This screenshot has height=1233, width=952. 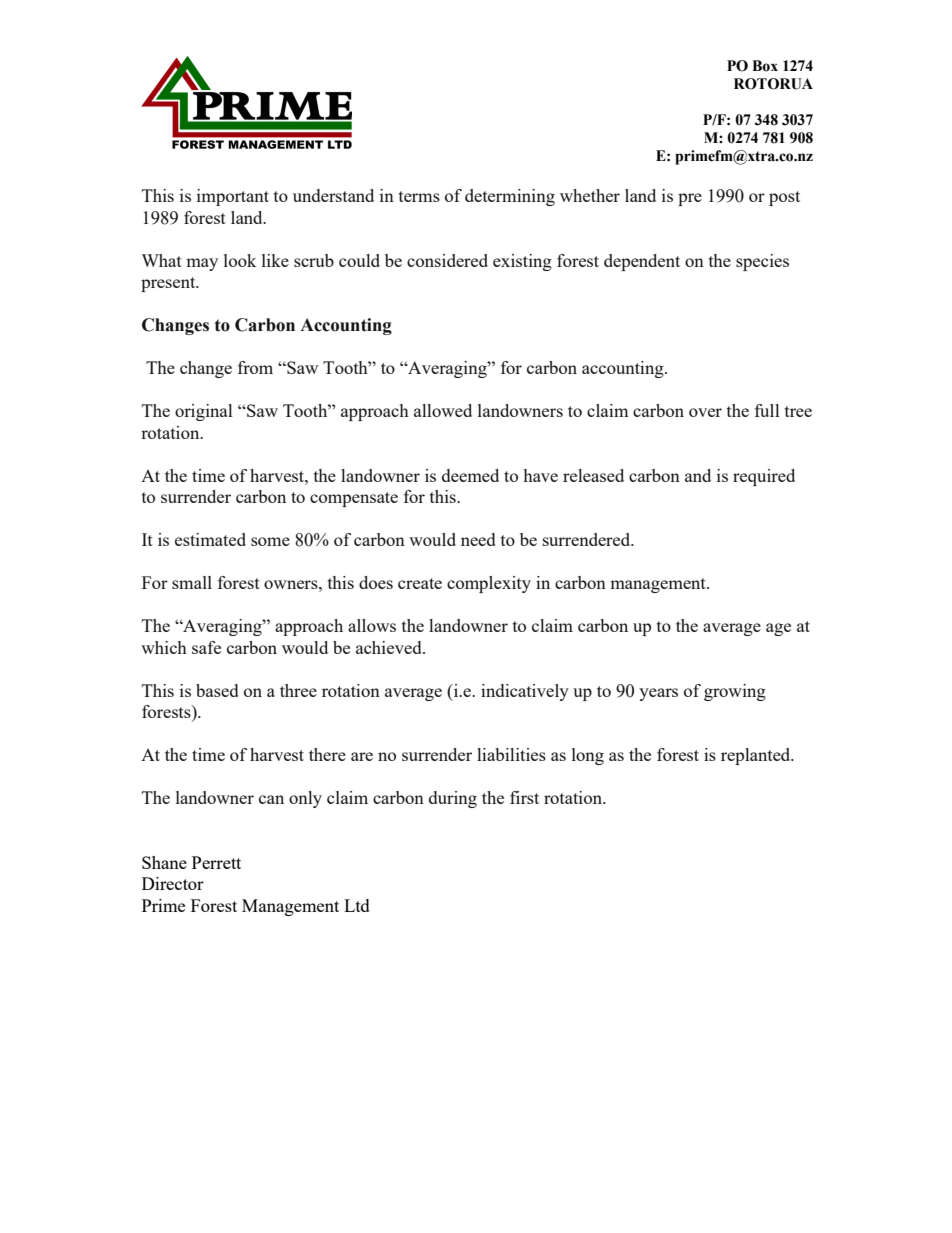 I want to click on original, so click(x=204, y=412).
